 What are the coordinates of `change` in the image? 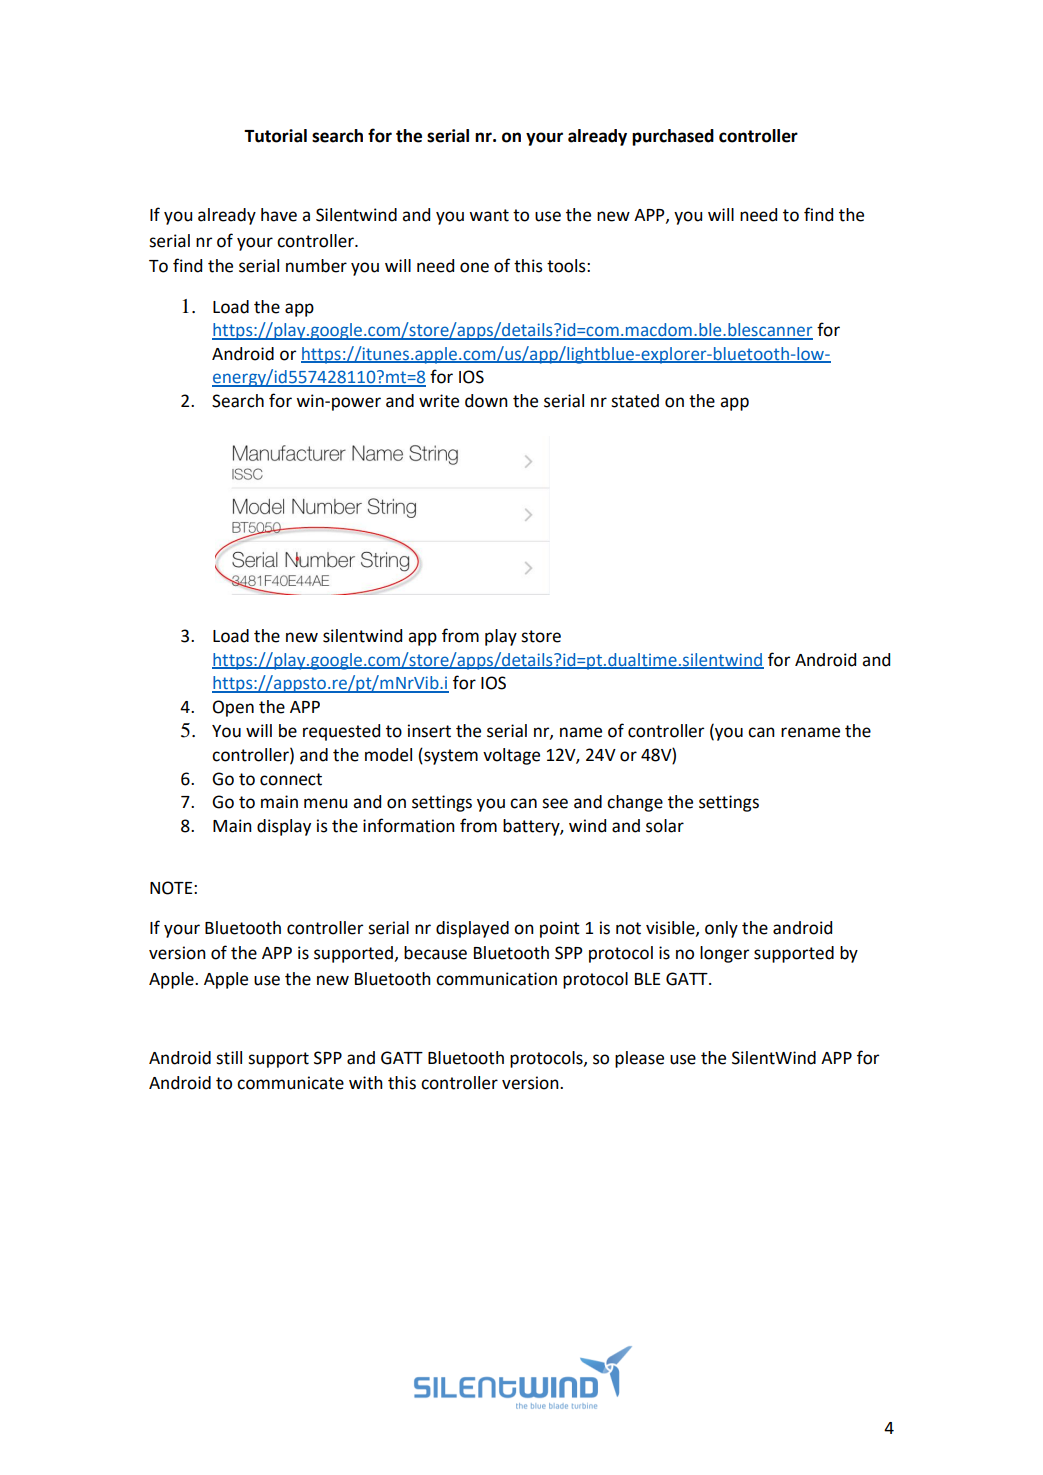 It's located at (635, 803).
